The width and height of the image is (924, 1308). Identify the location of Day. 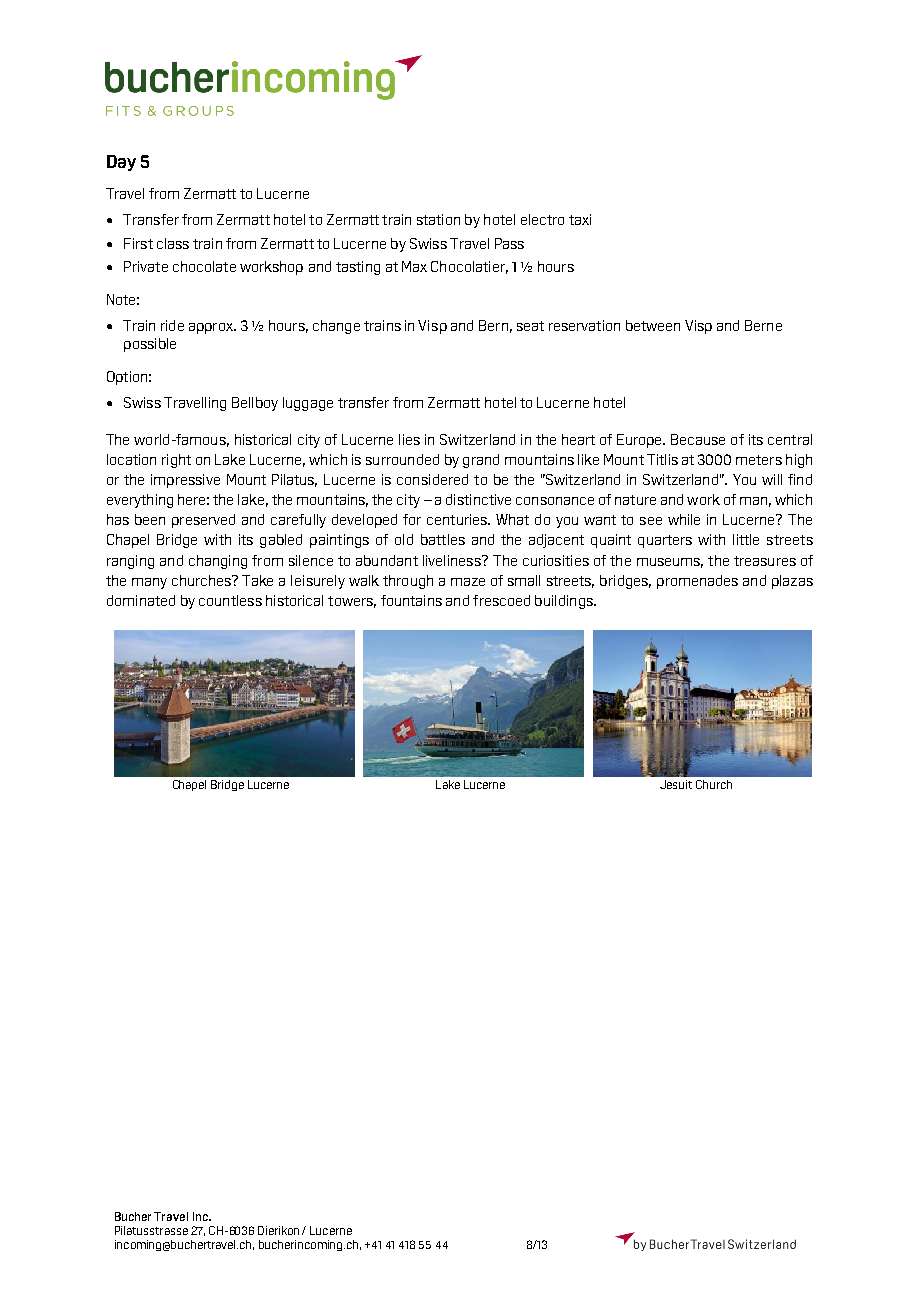
(121, 163).
